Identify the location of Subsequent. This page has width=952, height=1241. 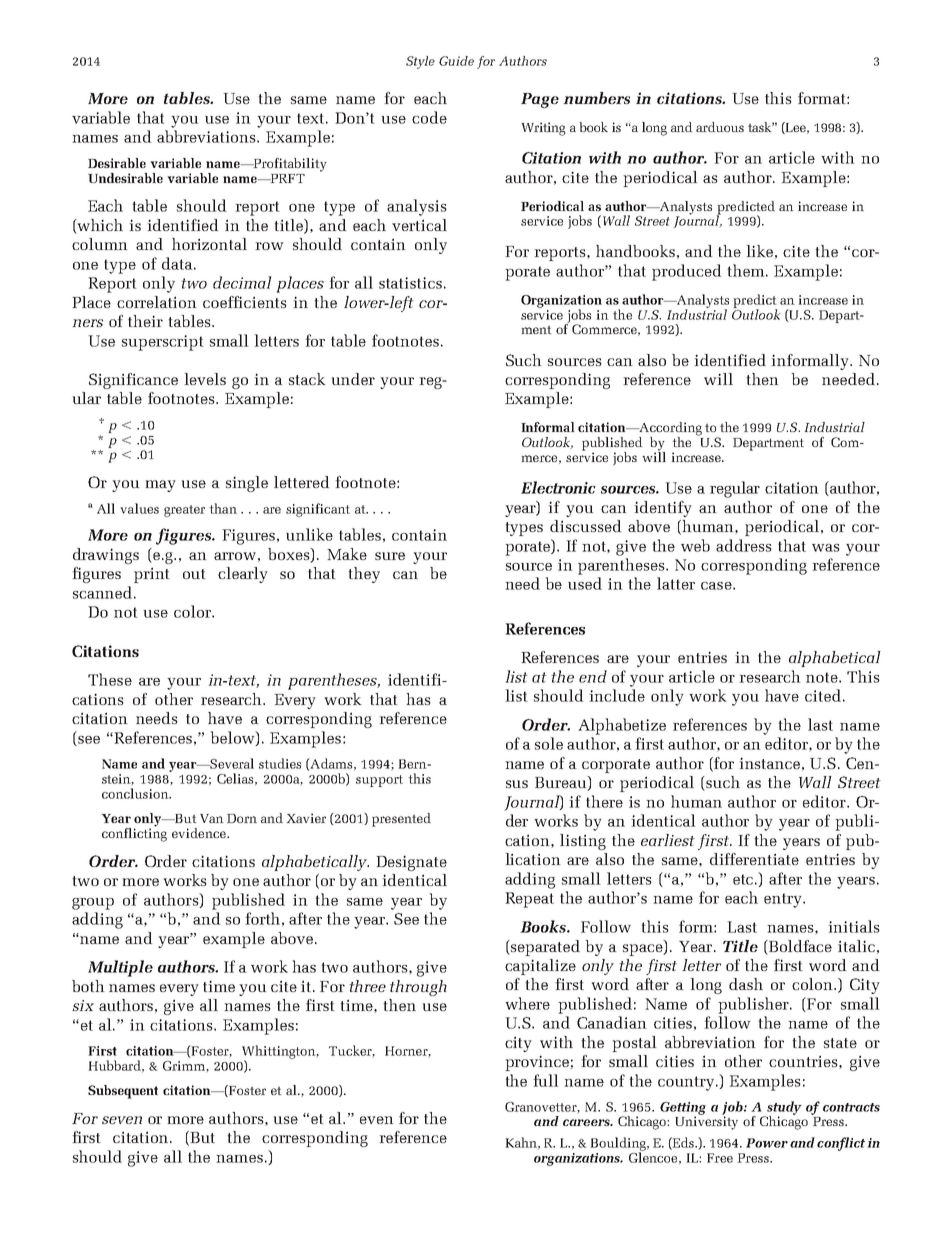
(123, 1092).
